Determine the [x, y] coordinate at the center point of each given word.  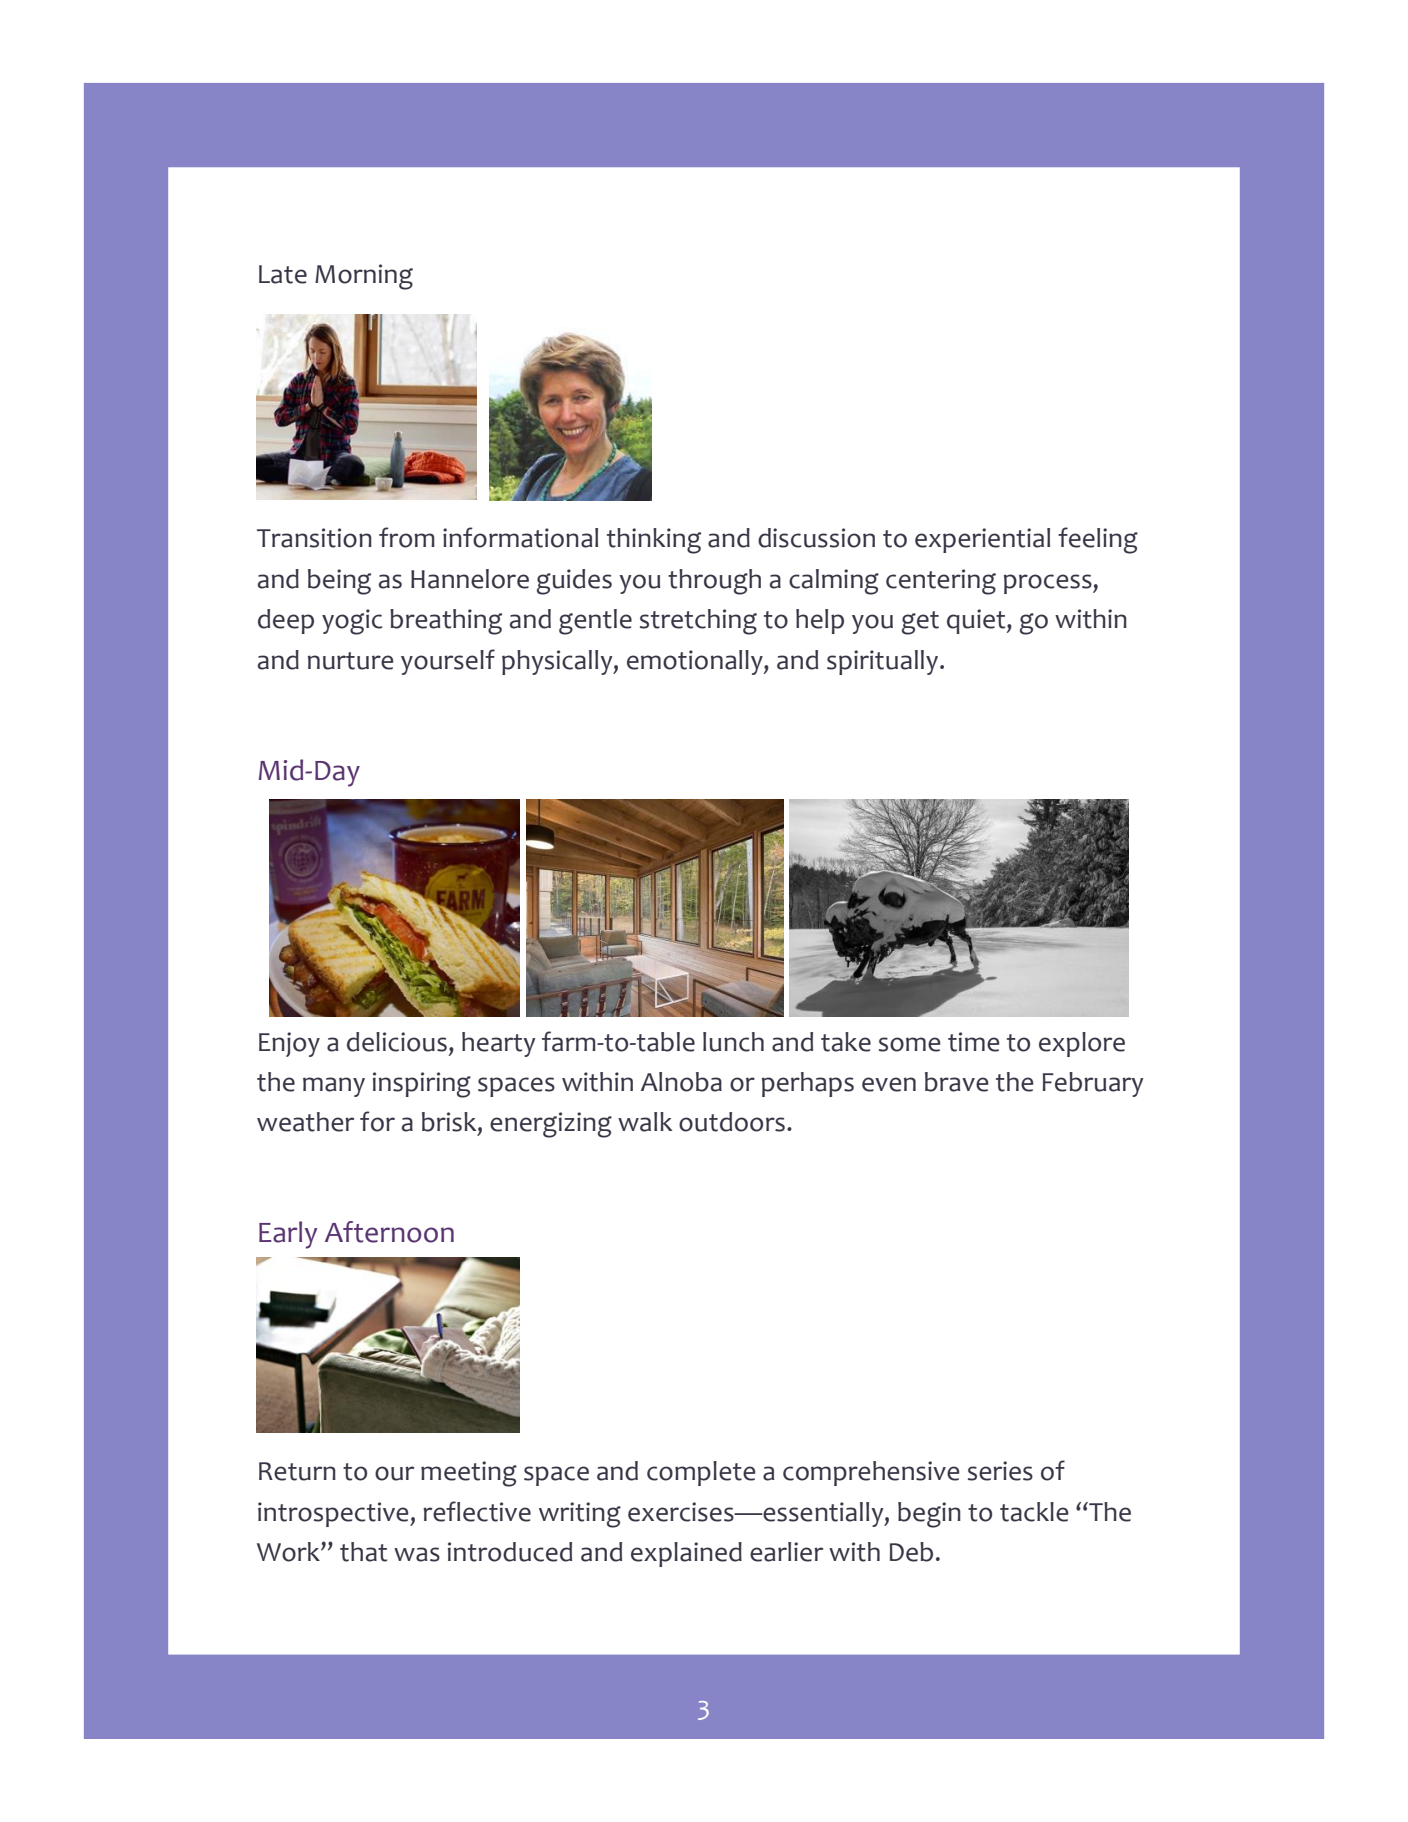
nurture [351, 661]
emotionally [696, 662]
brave [957, 1082]
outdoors [732, 1122]
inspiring [422, 1085]
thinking [654, 541]
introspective [334, 1514]
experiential [982, 540]
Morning [364, 277]
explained [686, 1554]
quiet [977, 621]
